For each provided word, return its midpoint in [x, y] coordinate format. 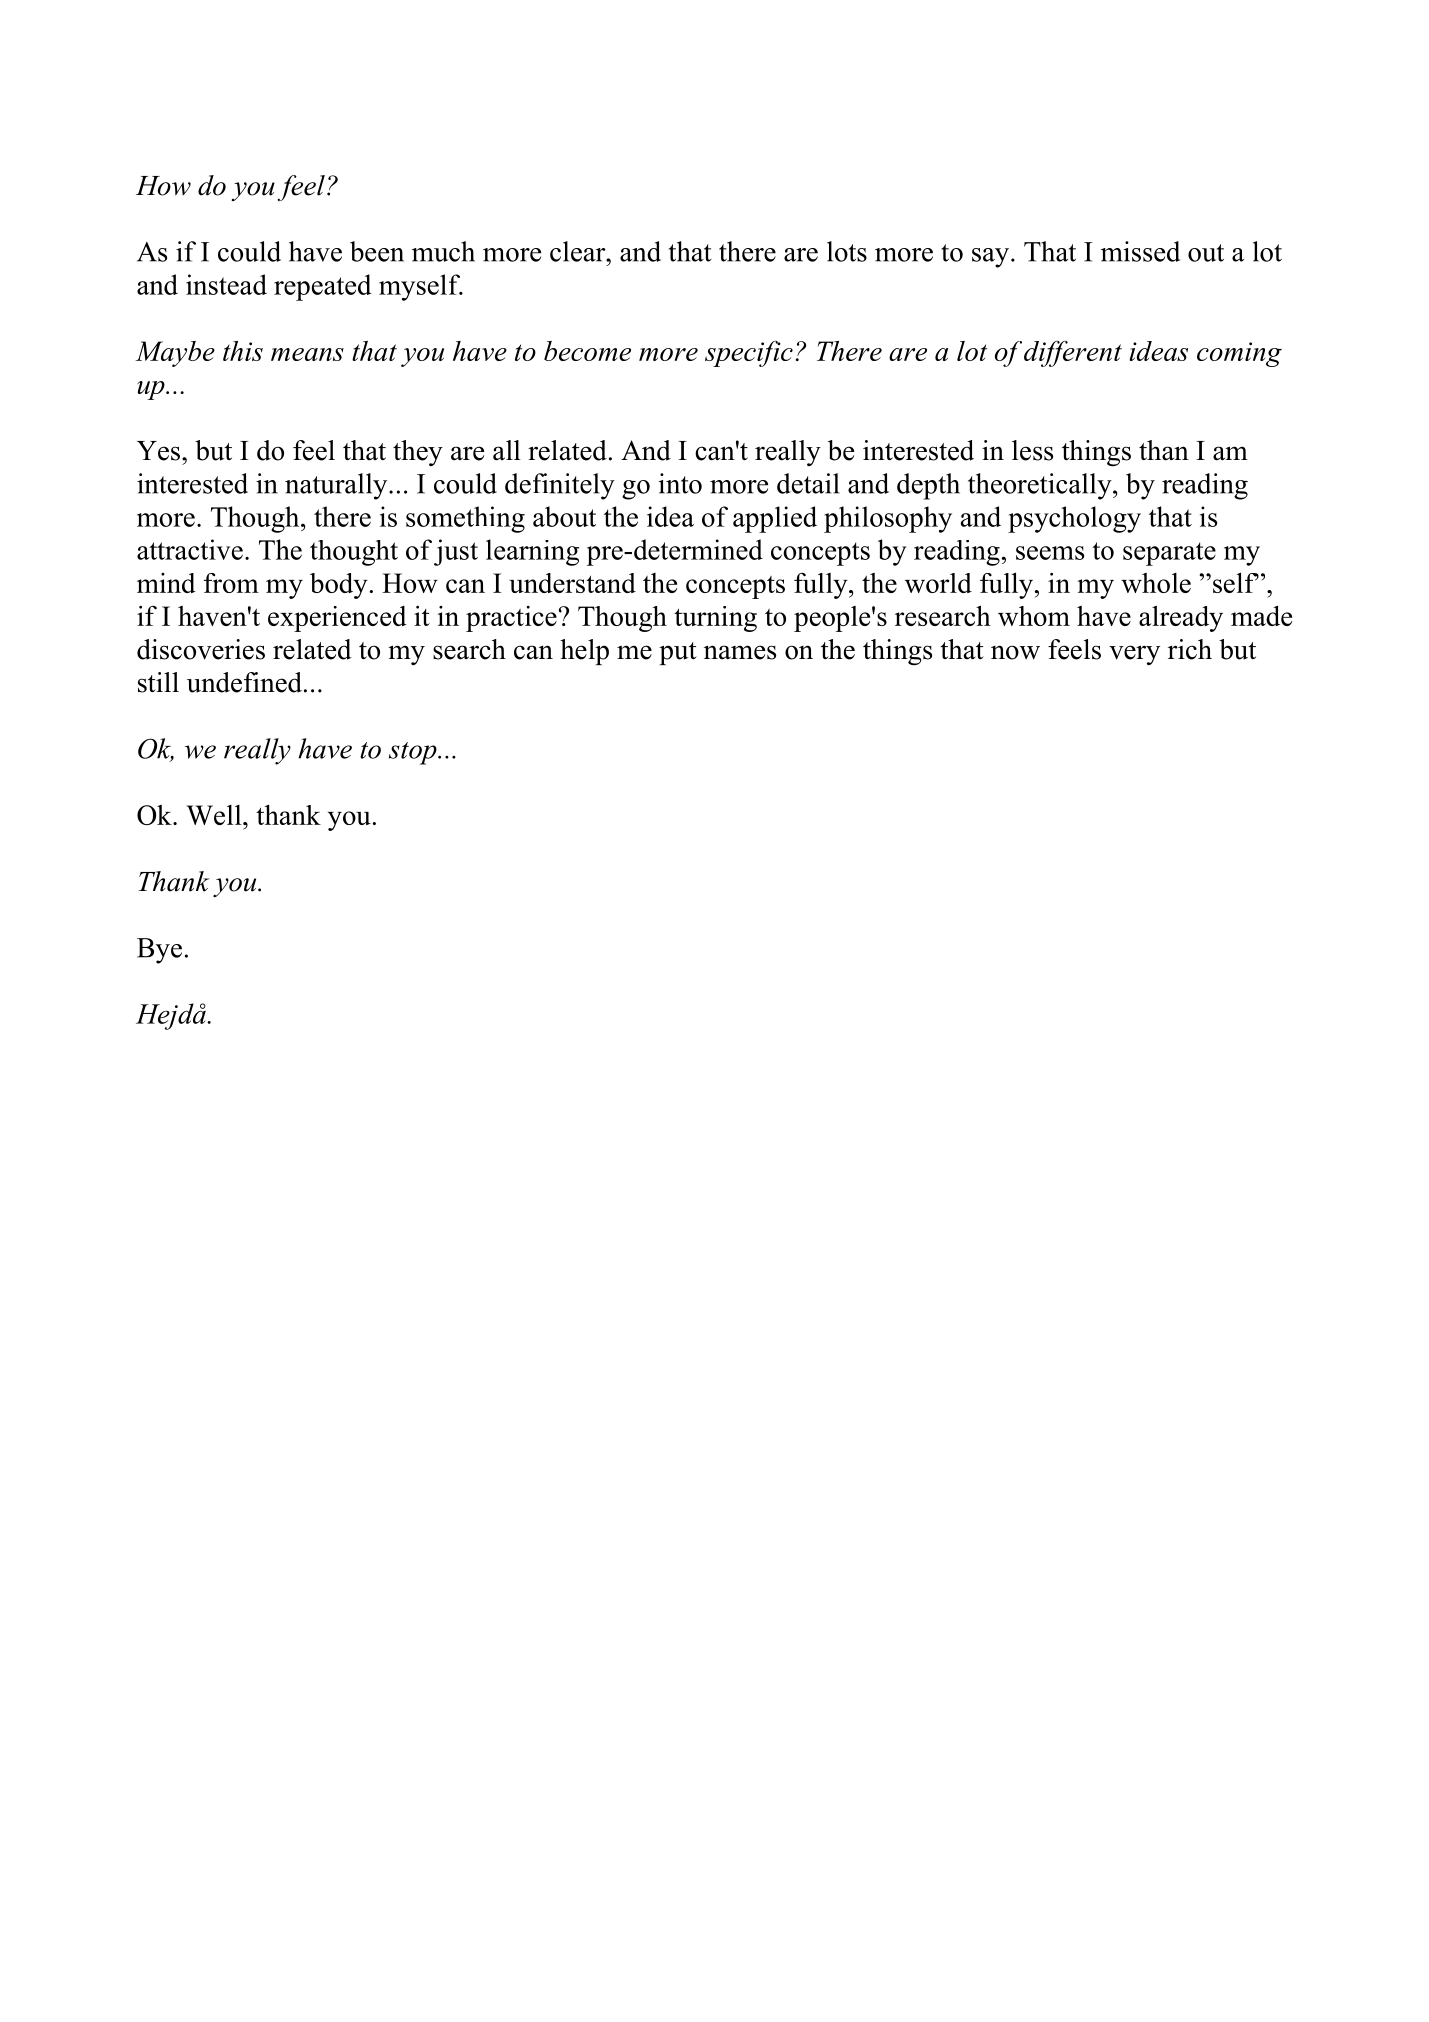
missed [1140, 251]
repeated [322, 287]
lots [847, 251]
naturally [337, 486]
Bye [159, 951]
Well [215, 815]
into [680, 483]
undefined [244, 682]
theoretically [1041, 486]
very [1134, 655]
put [678, 653]
